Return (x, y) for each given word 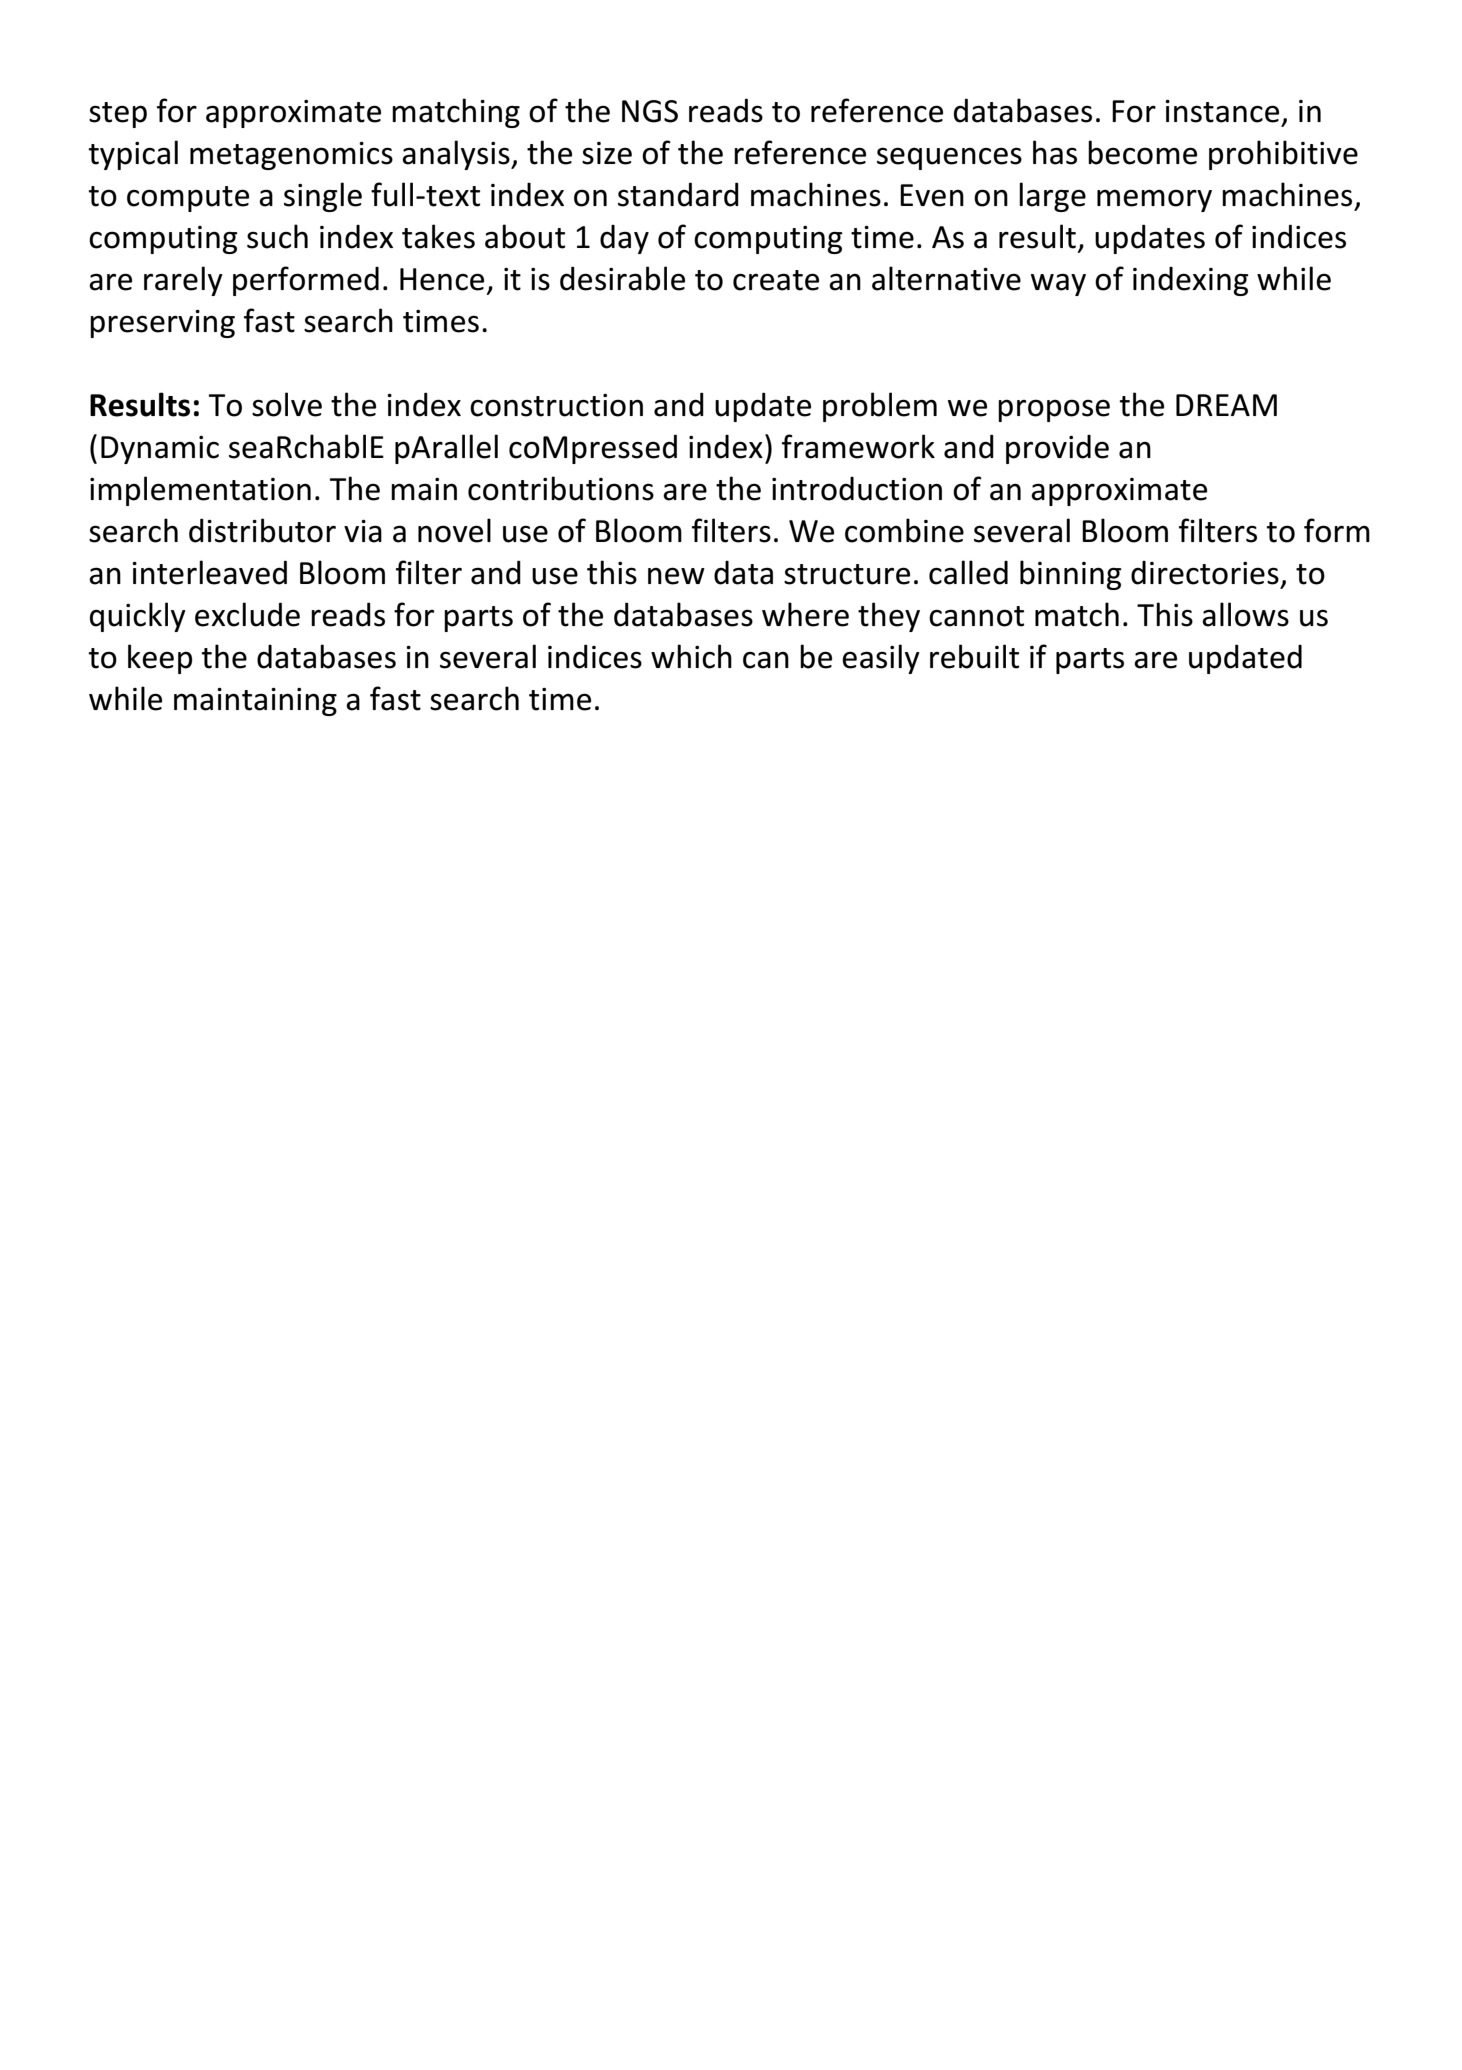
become (1142, 152)
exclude (247, 614)
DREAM (1226, 405)
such (277, 236)
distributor (262, 530)
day (624, 239)
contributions (561, 488)
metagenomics (291, 156)
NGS (650, 111)
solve (287, 404)
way (1058, 284)
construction (556, 405)
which (691, 656)
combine (904, 530)
